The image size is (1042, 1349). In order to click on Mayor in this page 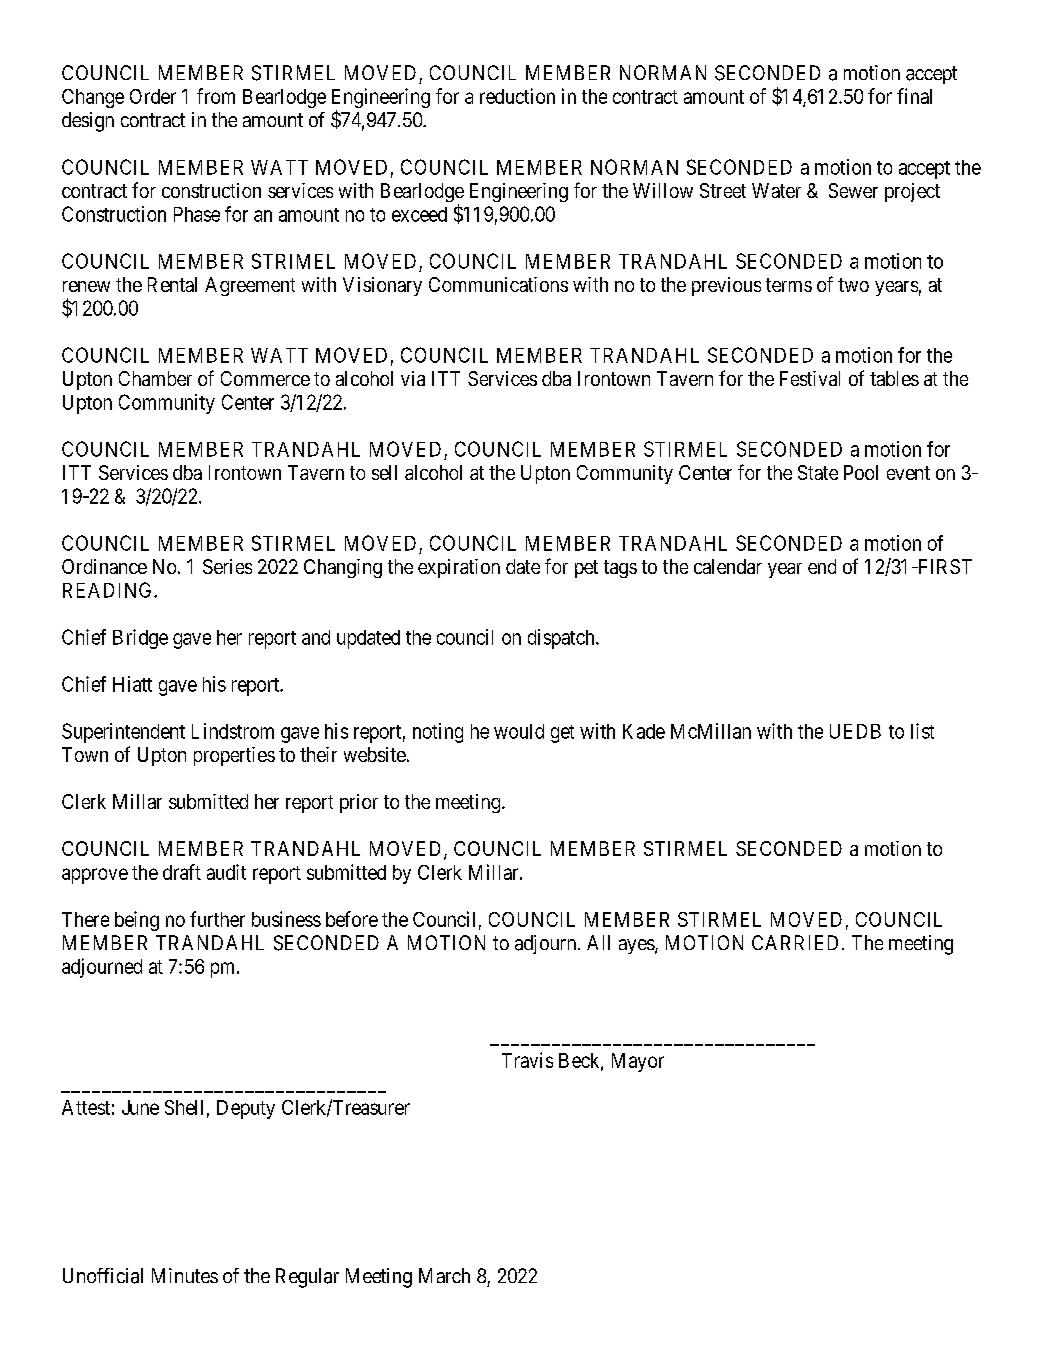, I will do `click(638, 1062)`.
